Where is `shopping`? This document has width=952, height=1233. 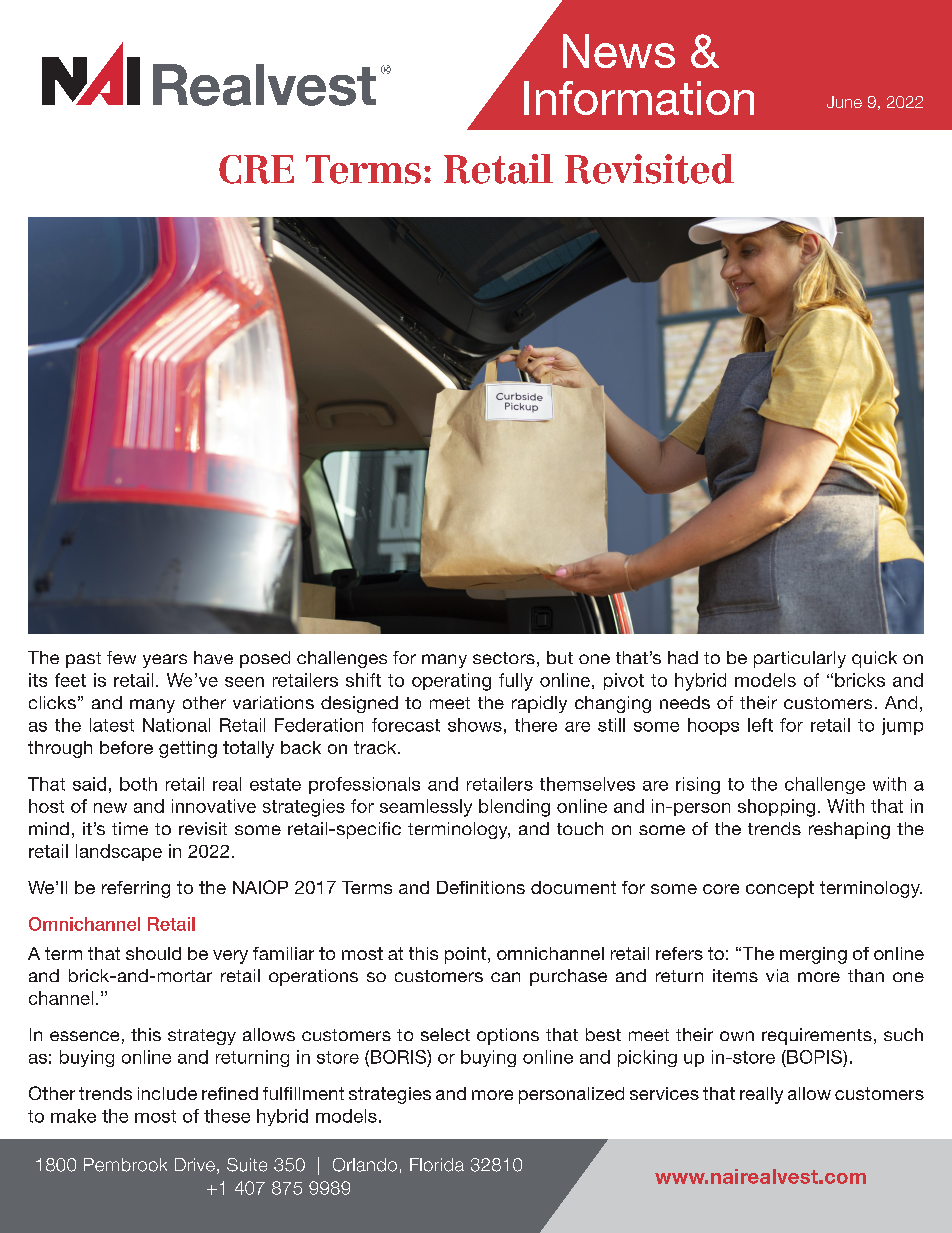 shopping is located at coordinates (776, 808).
